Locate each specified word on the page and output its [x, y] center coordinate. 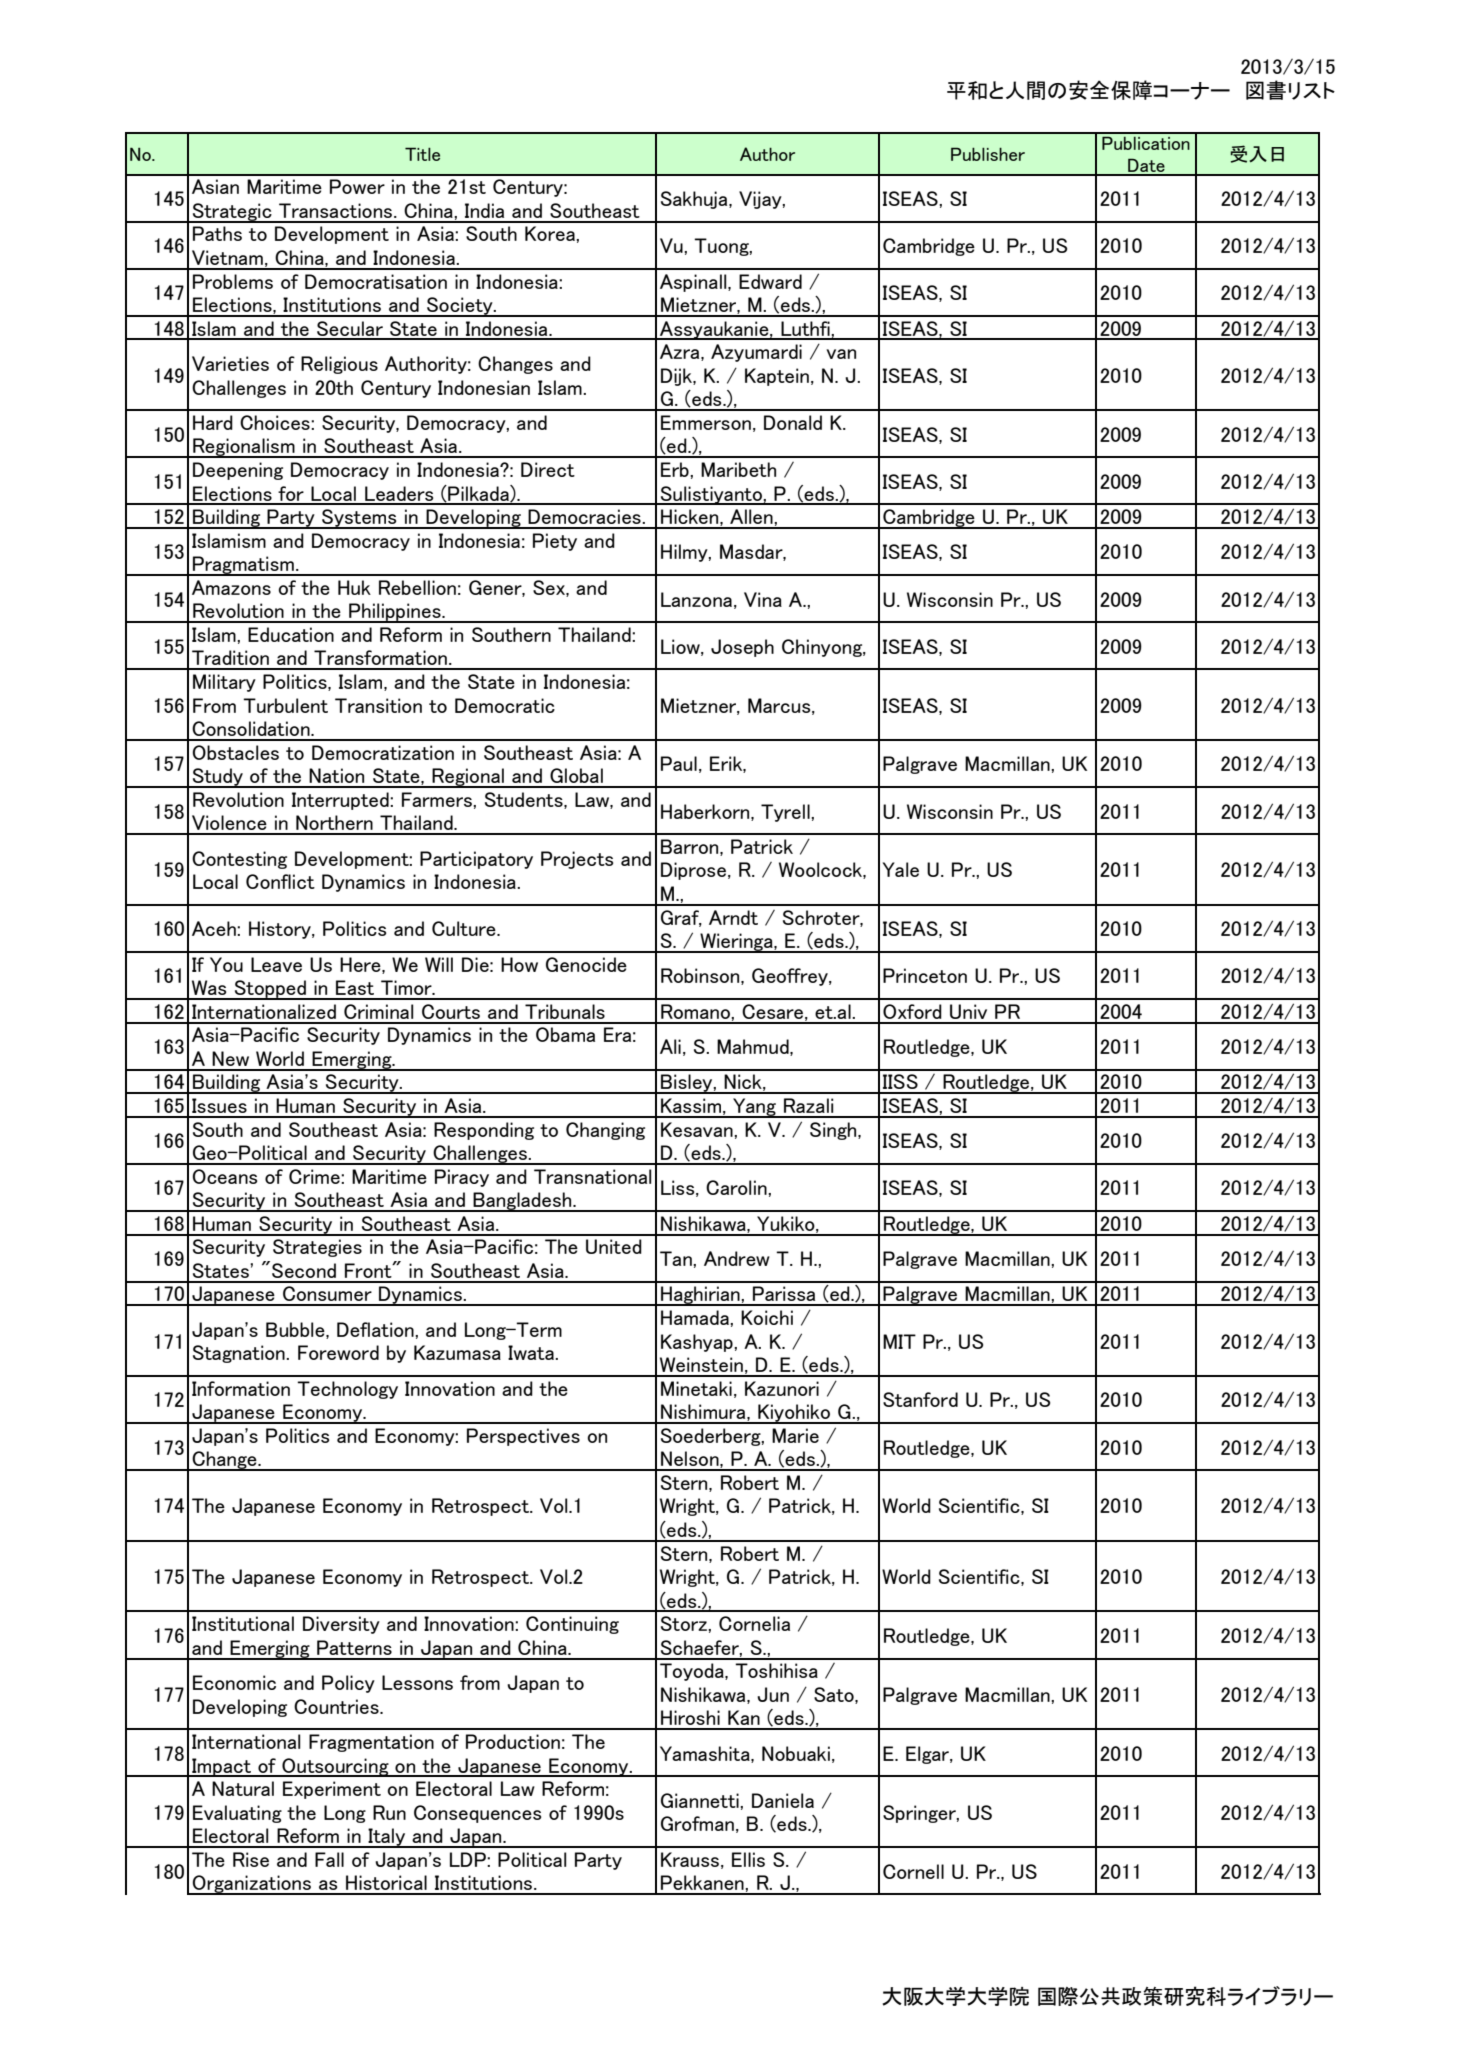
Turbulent [285, 705]
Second [304, 1270]
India [484, 210]
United [614, 1246]
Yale [901, 869]
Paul [679, 763]
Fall [329, 1859]
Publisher [988, 154]
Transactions [337, 210]
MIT [899, 1341]
